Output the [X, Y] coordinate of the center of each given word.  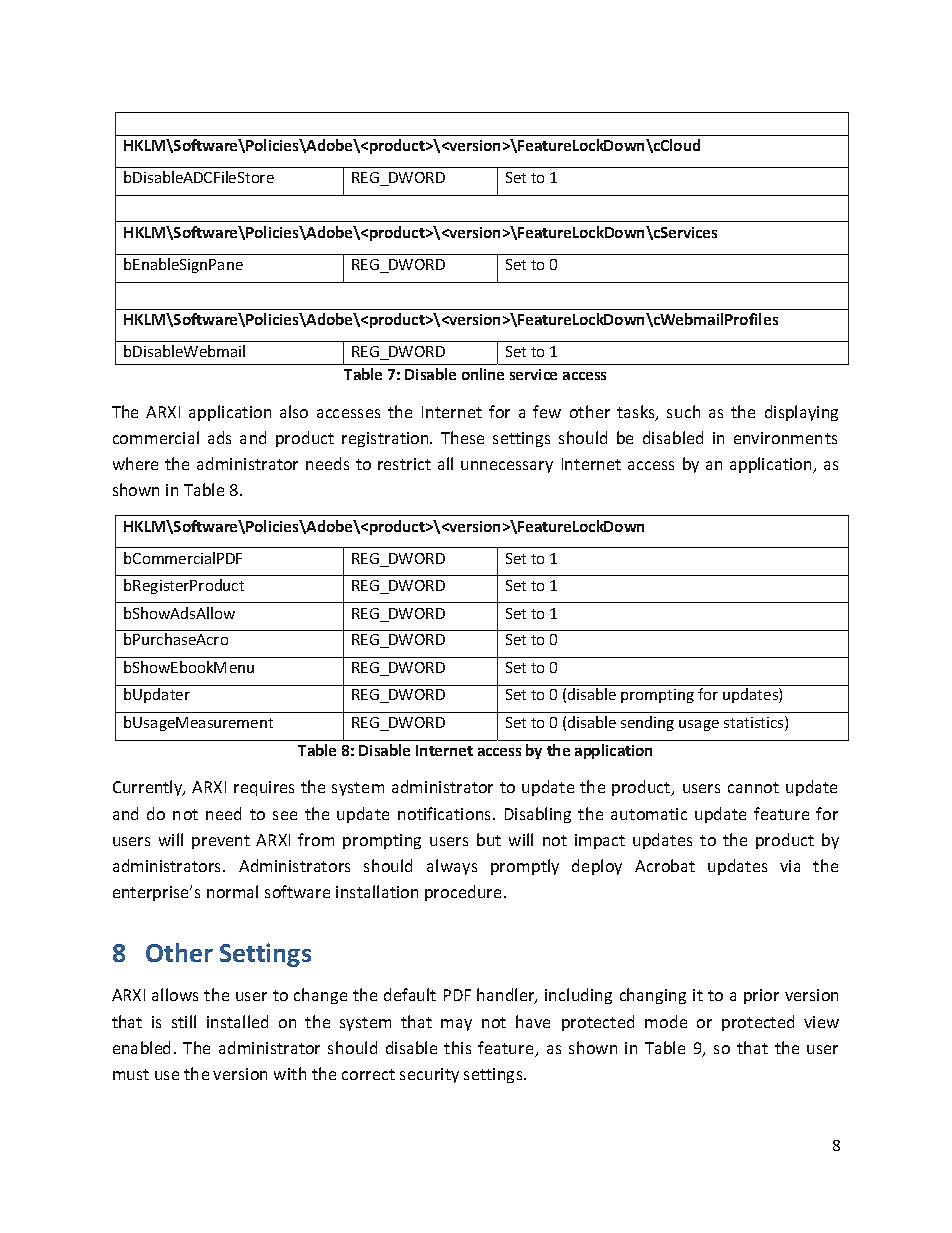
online [483, 374]
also [294, 411]
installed [237, 1021]
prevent [221, 842]
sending [647, 723]
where [135, 463]
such [683, 411]
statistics [755, 723]
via [790, 866]
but [489, 839]
